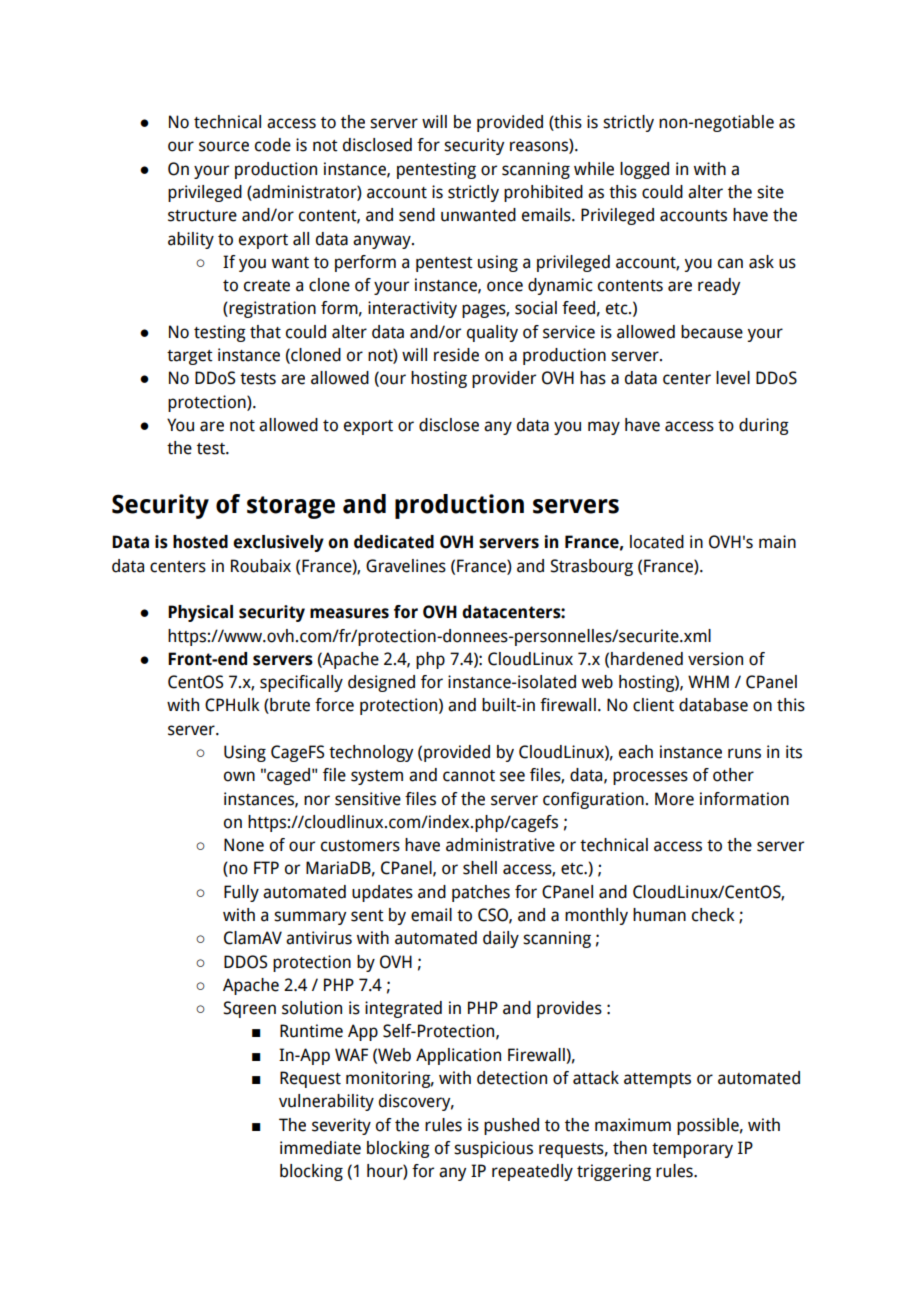 The width and height of the document is (924, 1307). I want to click on see, so click(512, 776).
